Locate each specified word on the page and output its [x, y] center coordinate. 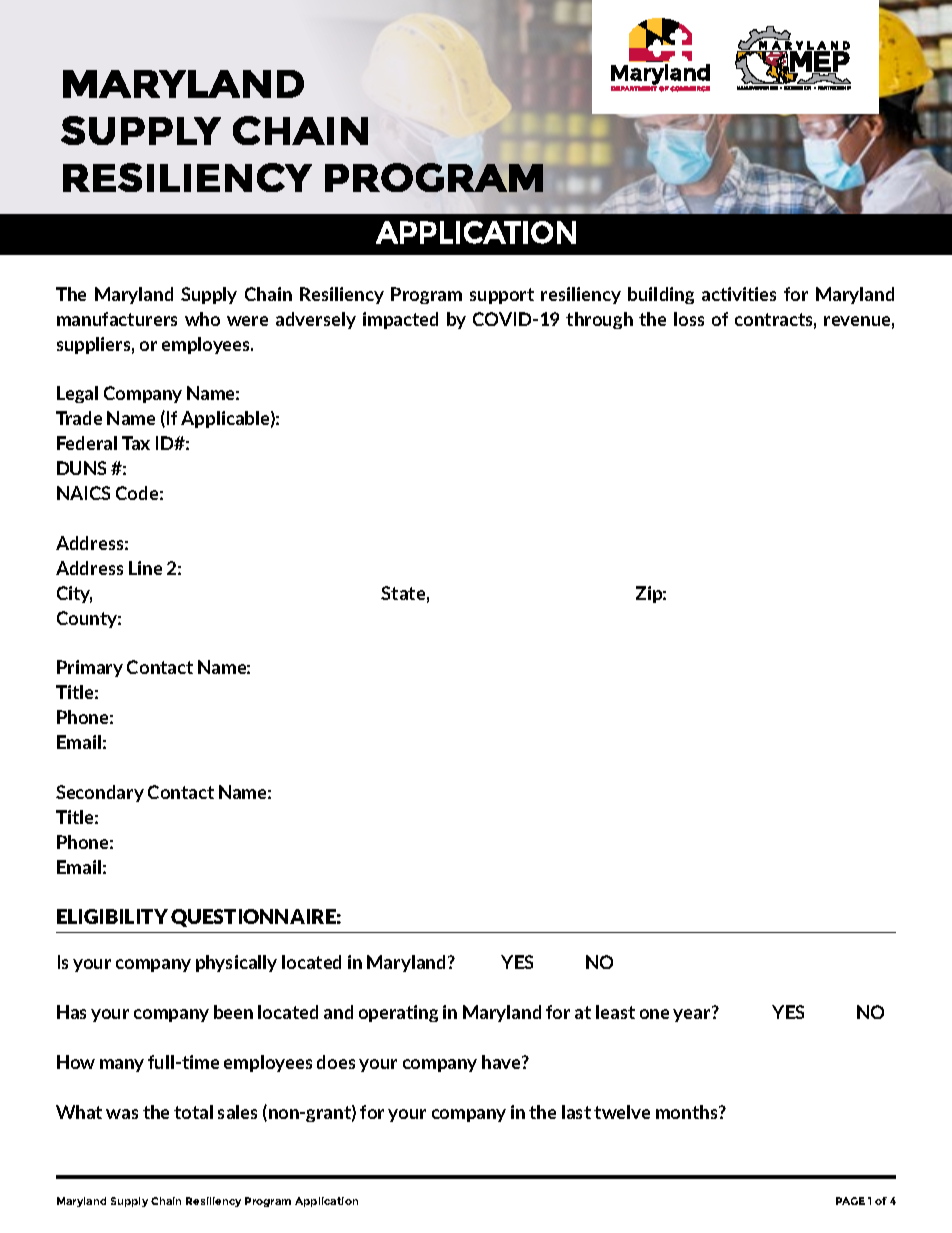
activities [739, 294]
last [576, 1112]
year [691, 1015]
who [202, 319]
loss [689, 319]
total [193, 1112]
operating [398, 1013]
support [502, 296]
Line [145, 568]
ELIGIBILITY [112, 916]
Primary [90, 668]
